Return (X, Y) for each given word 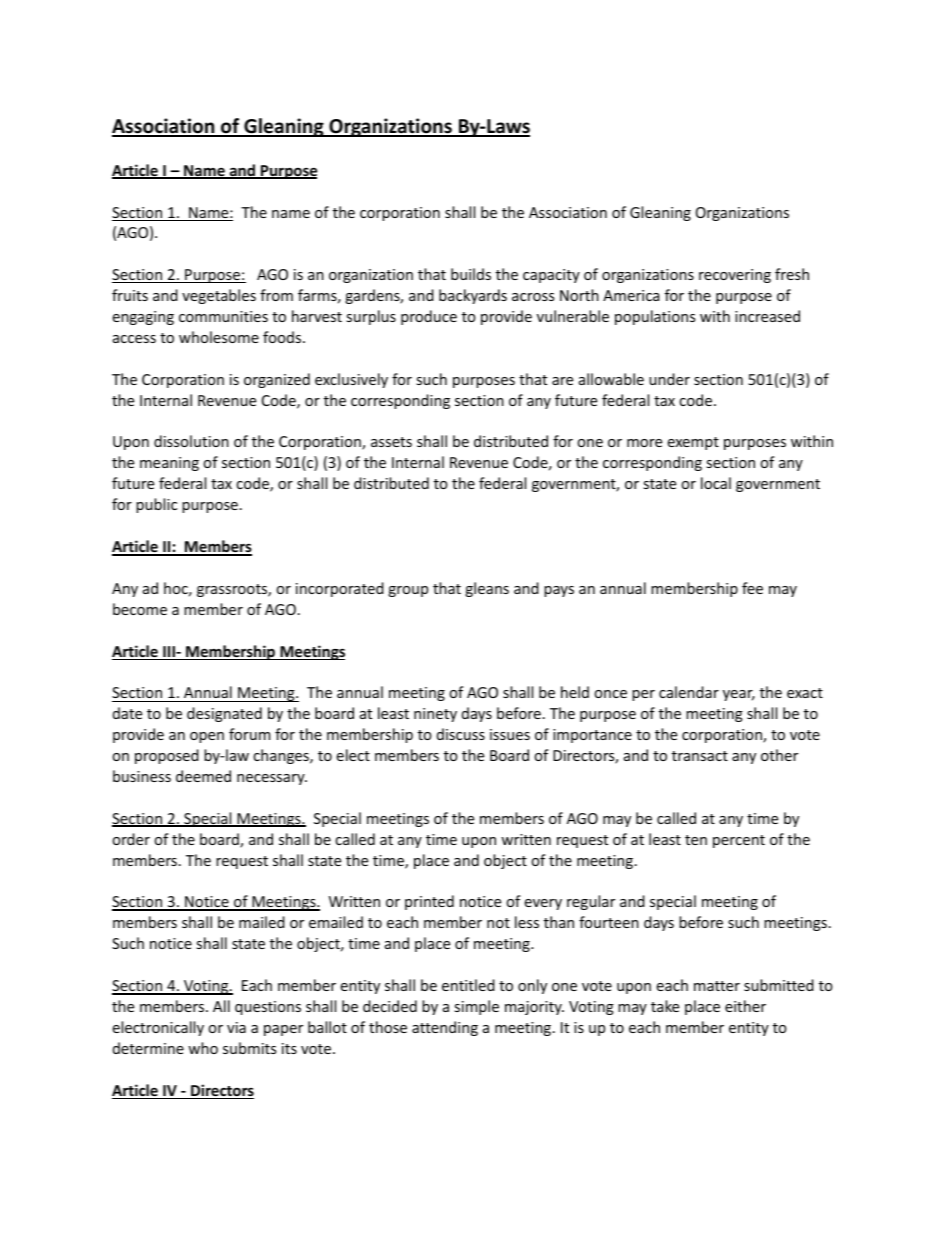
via (236, 1027)
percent (739, 841)
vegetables (219, 296)
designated (224, 714)
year (739, 695)
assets (391, 442)
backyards (473, 296)
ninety (435, 715)
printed (429, 902)
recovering (735, 276)
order (131, 839)
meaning (169, 464)
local (716, 483)
